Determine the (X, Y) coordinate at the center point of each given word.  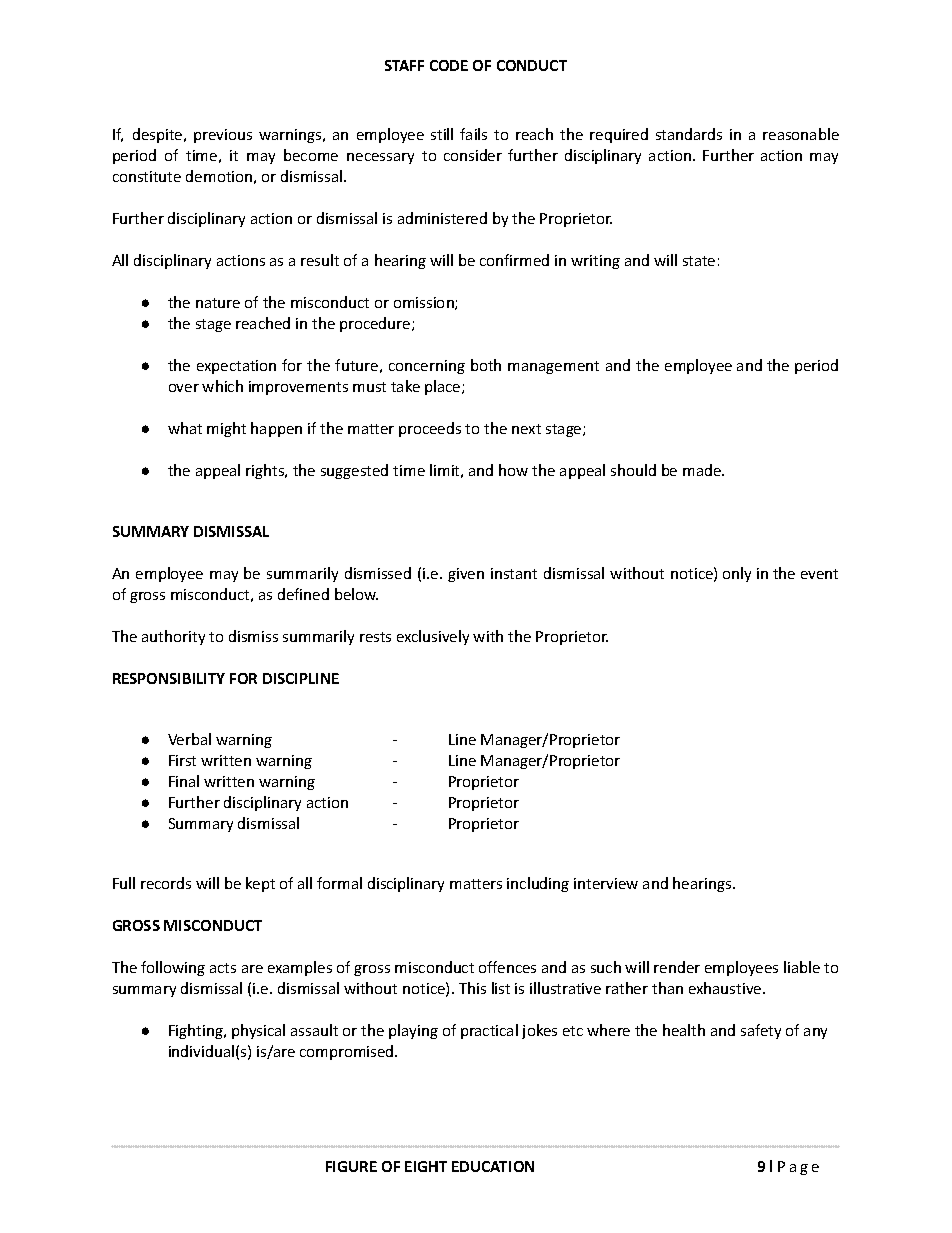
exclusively (433, 637)
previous (223, 136)
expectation (236, 367)
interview (606, 883)
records (166, 883)
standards (689, 134)
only (737, 574)
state (699, 261)
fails (473, 134)
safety (761, 1031)
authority (173, 637)
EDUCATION (493, 1166)
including (538, 884)
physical (258, 1031)
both (486, 365)
